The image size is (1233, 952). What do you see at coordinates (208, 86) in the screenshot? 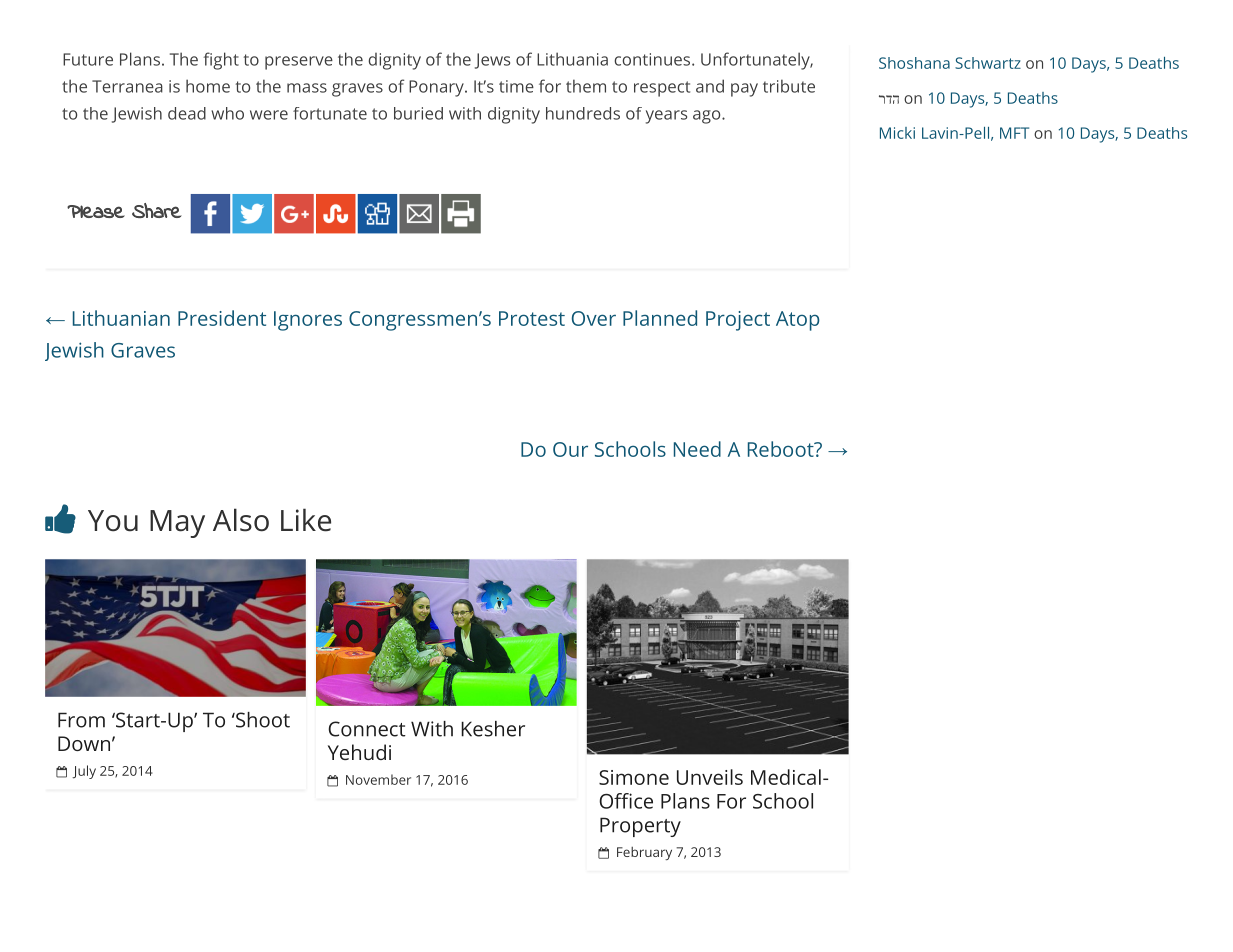
I see `home` at bounding box center [208, 86].
